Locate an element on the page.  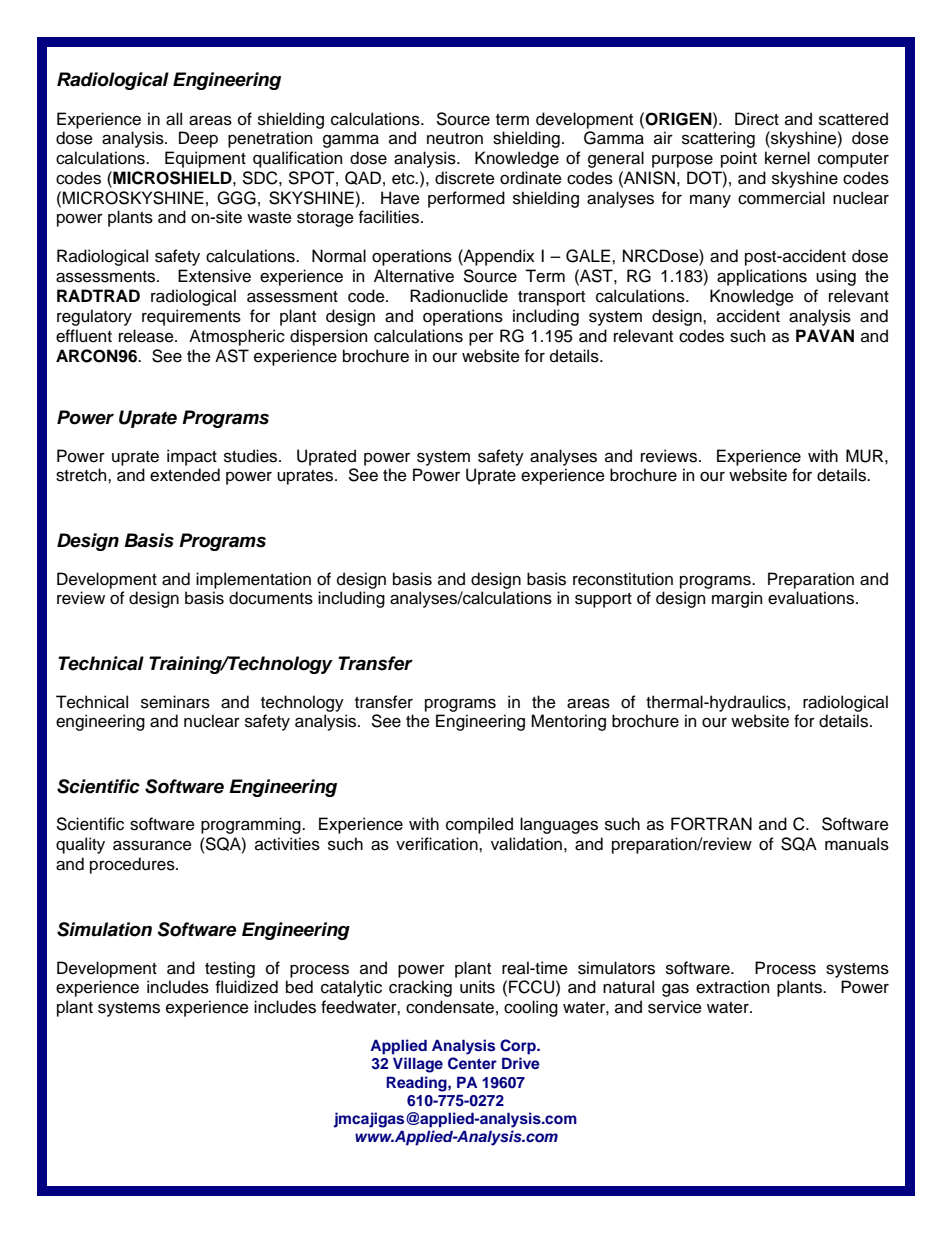
support is located at coordinates (603, 600).
